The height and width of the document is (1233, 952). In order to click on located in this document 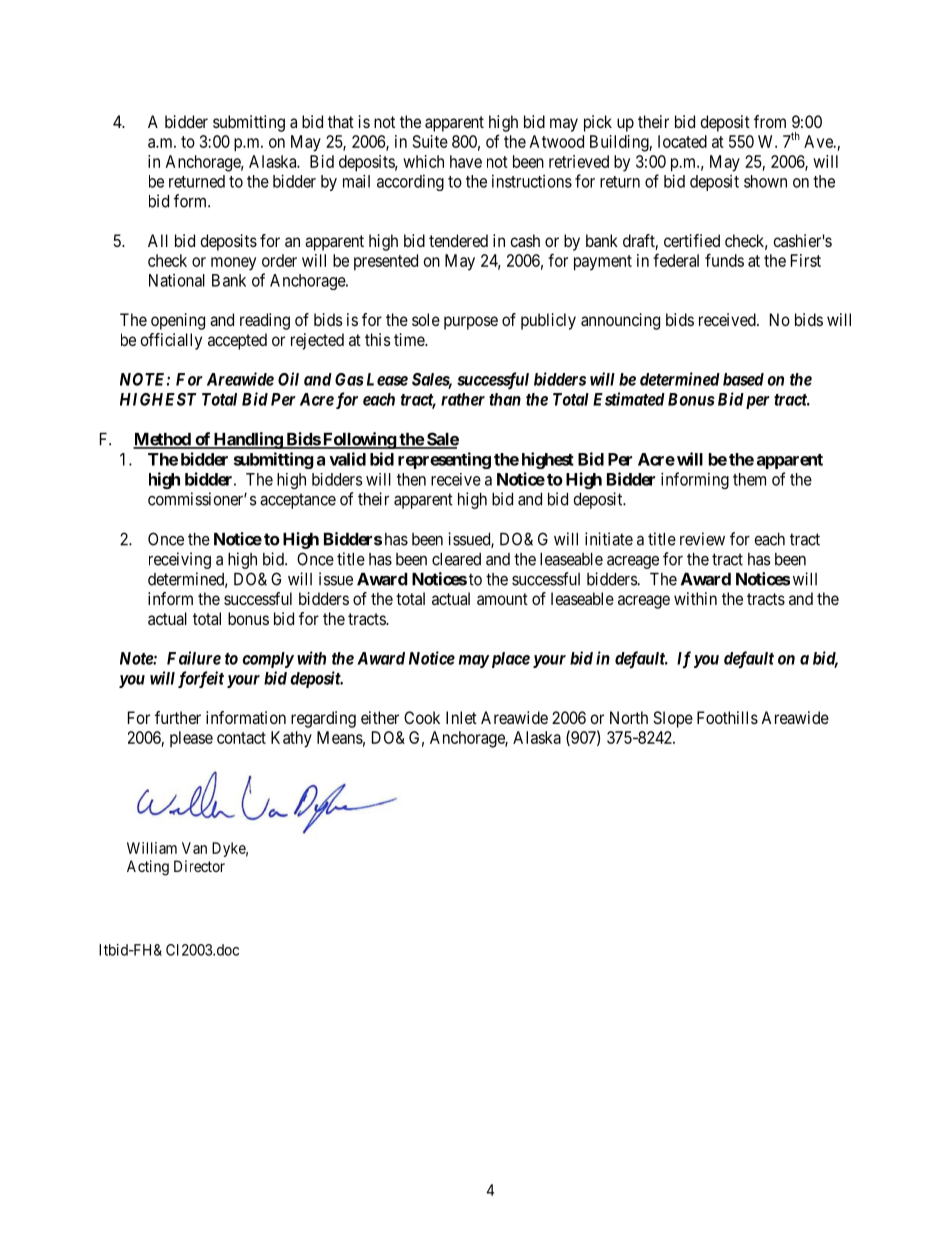, I will do `click(682, 141)`.
